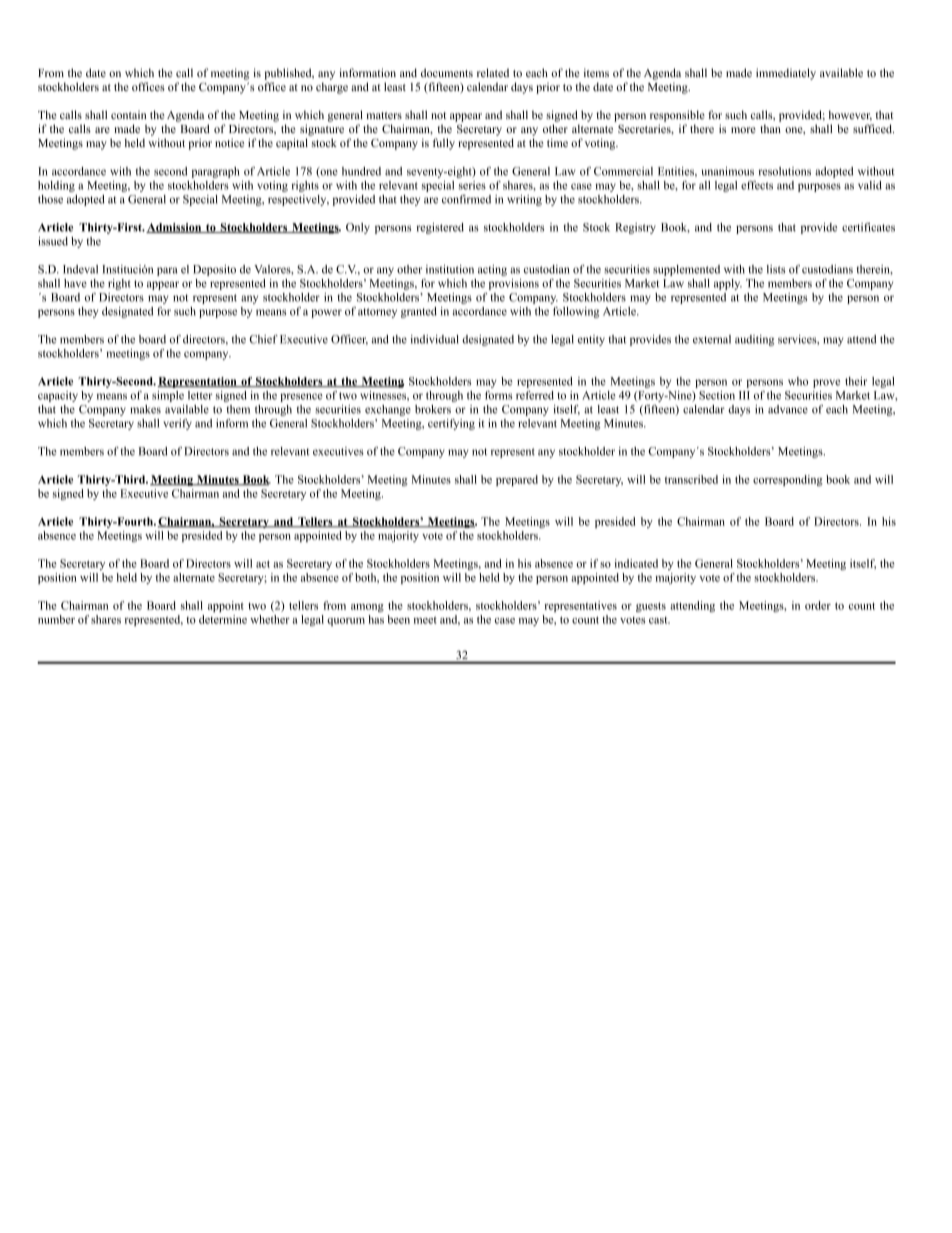  I want to click on certificates, so click(868, 227).
